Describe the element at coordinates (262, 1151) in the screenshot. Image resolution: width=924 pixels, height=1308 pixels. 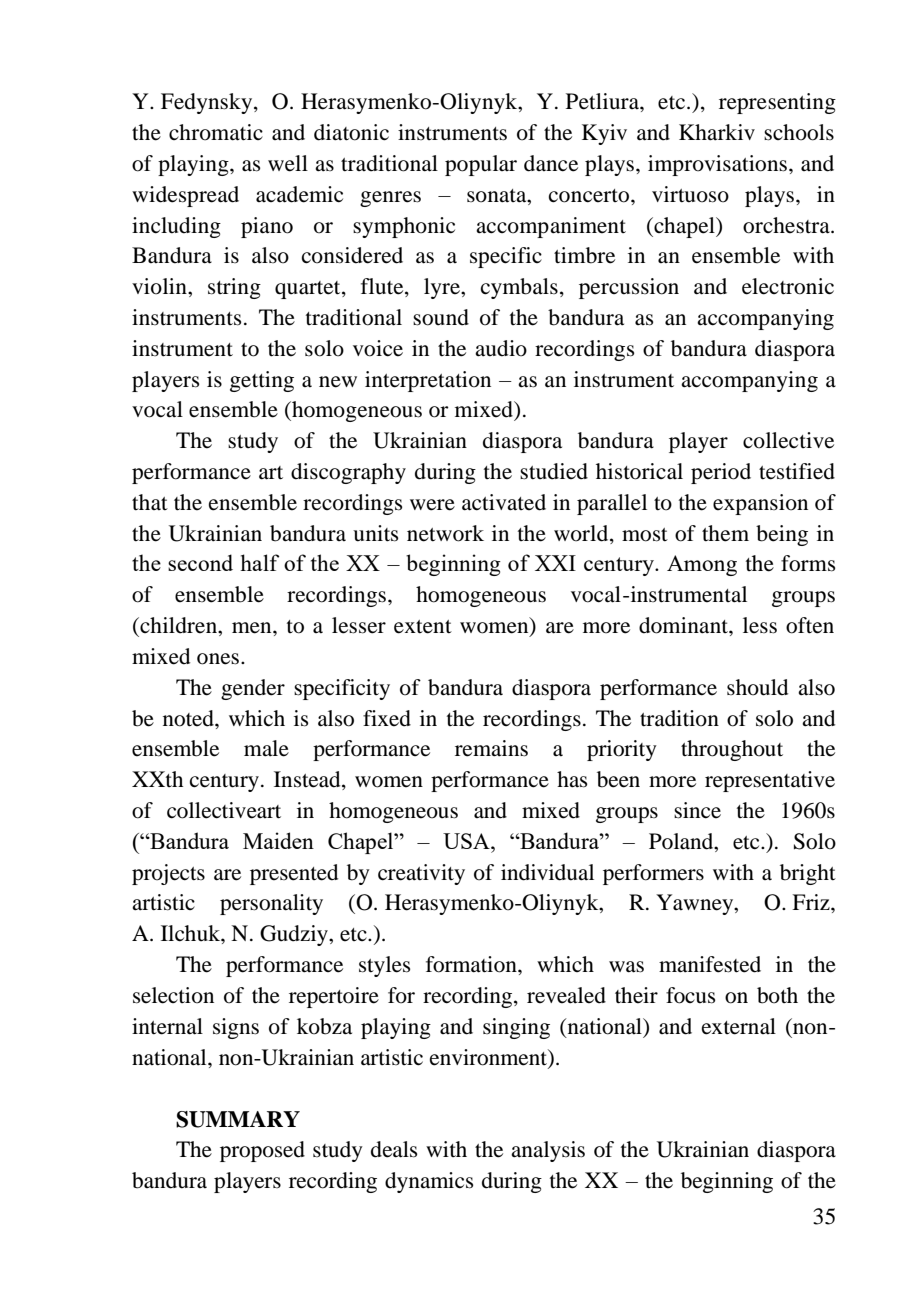
I see `proposed` at that location.
